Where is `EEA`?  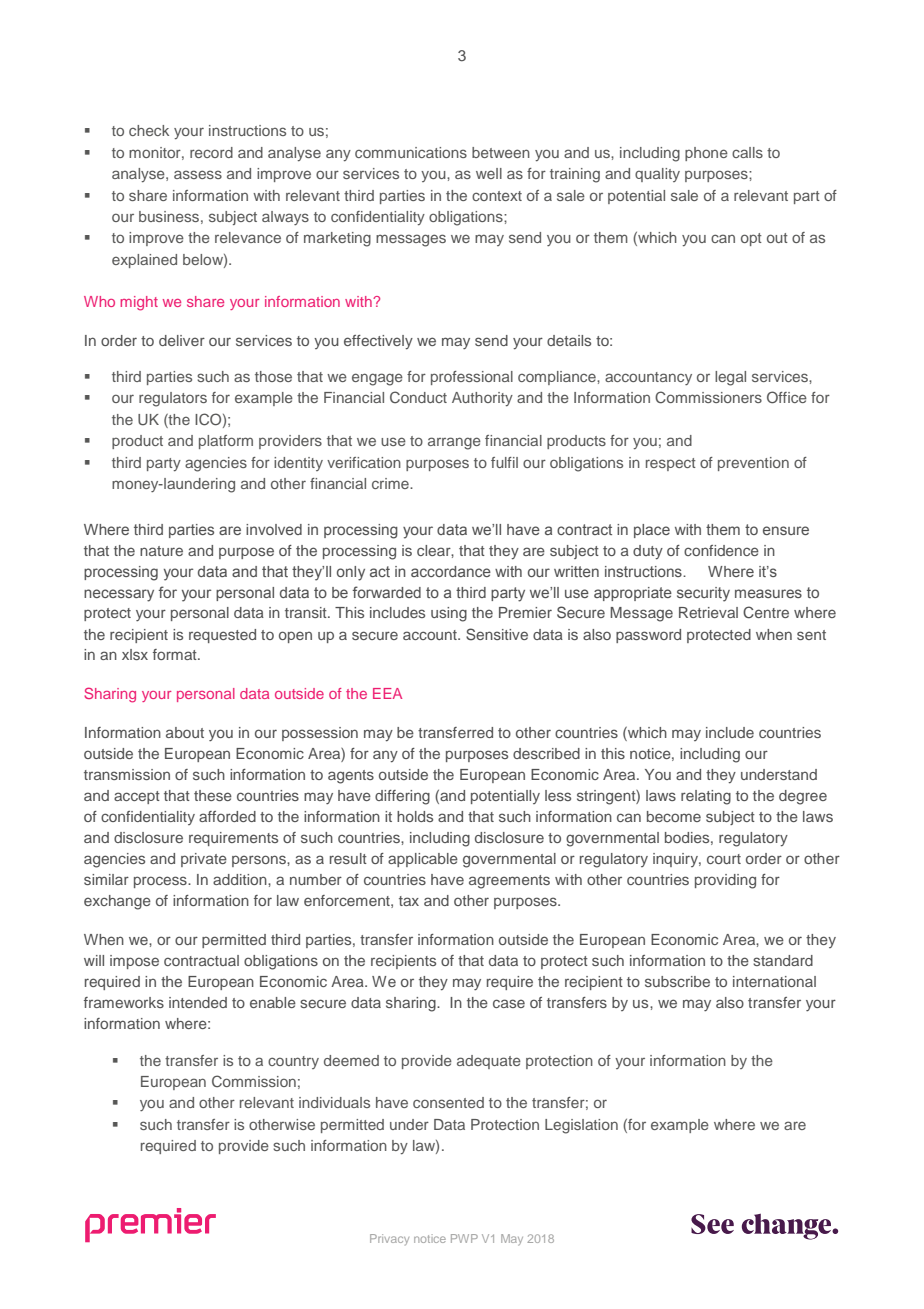
EEA is located at coordinates (387, 693).
